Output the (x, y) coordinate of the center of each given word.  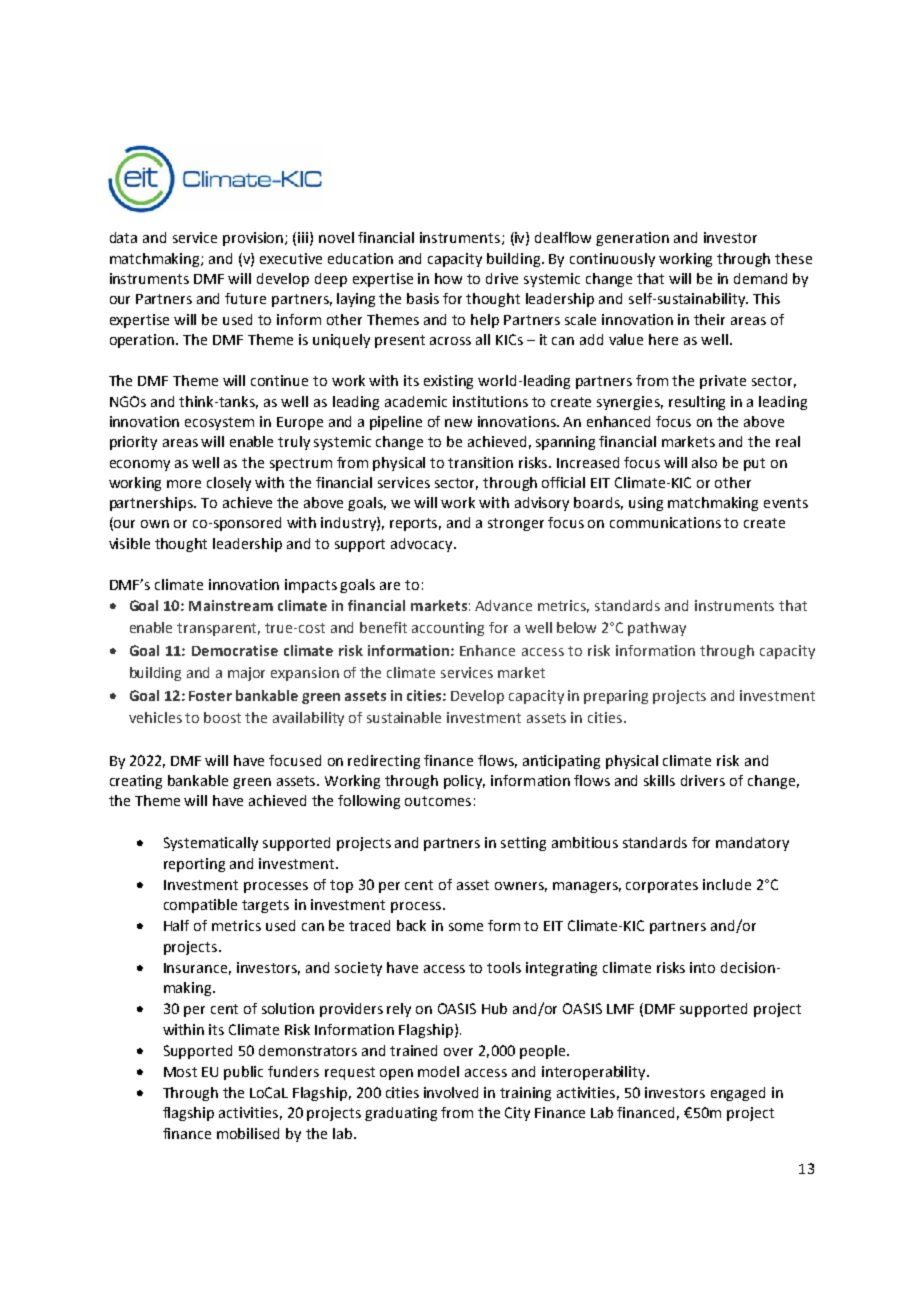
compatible (200, 906)
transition (480, 462)
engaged (738, 1094)
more (184, 484)
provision (254, 239)
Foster (210, 696)
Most (180, 1072)
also (704, 462)
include (727, 884)
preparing (616, 697)
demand (760, 278)
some (466, 927)
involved (451, 1092)
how (448, 278)
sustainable (404, 717)
